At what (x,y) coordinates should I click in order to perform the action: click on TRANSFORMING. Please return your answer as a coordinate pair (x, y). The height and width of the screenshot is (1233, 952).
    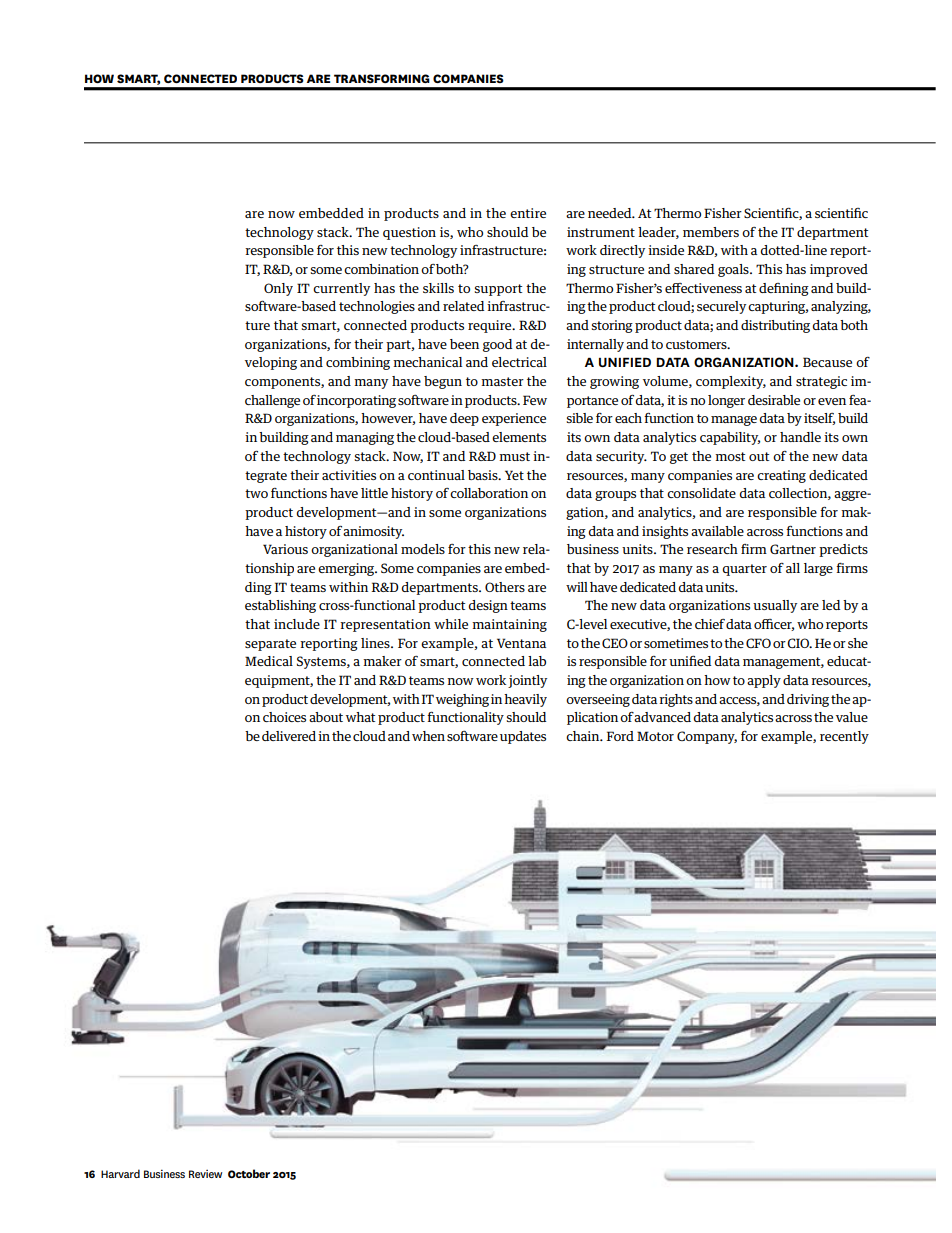
    Looking at the image, I should click on (382, 78).
